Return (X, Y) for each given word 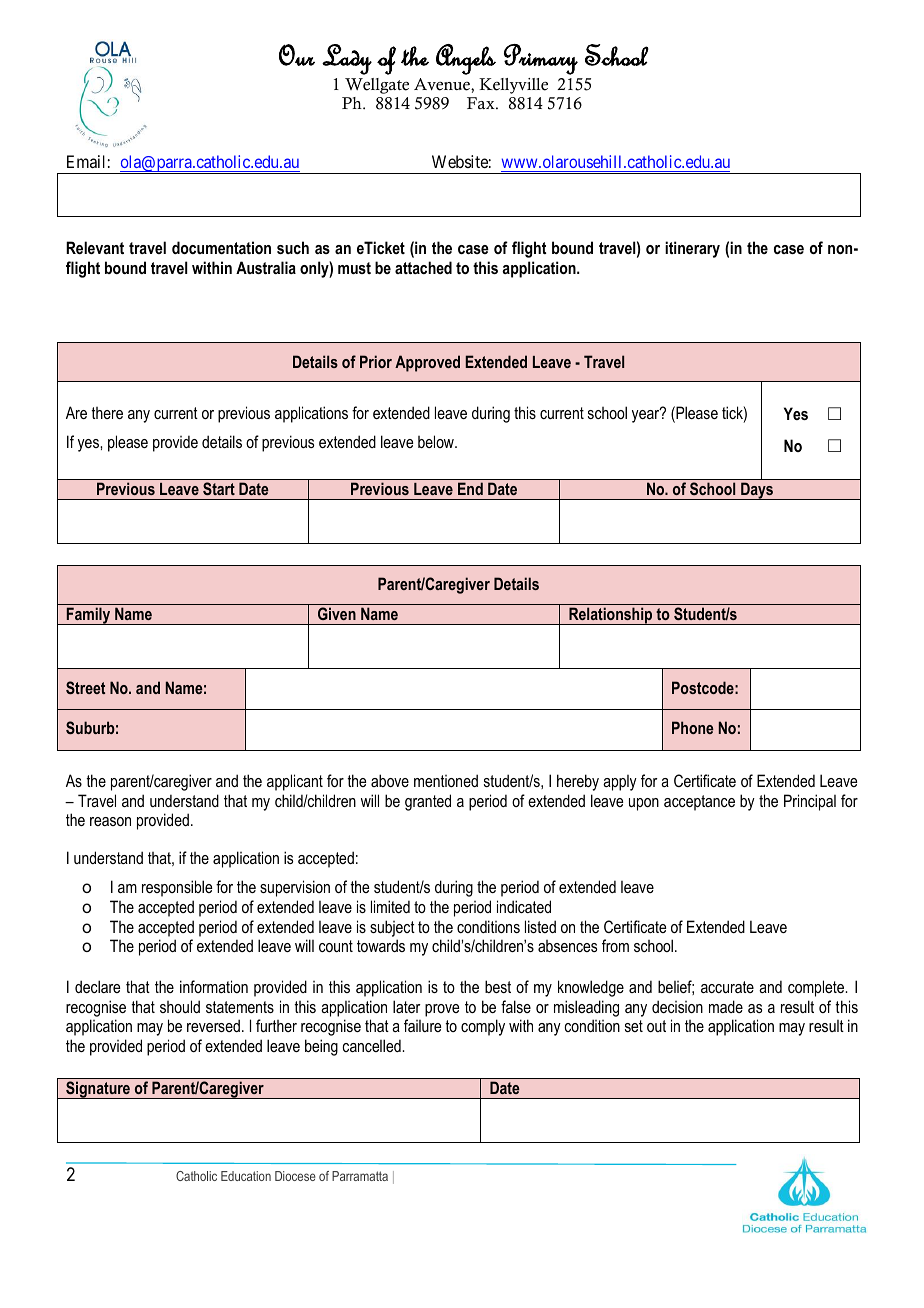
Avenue (443, 84)
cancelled (372, 1045)
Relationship (611, 616)
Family (89, 616)
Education (246, 1176)
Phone (693, 727)
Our (297, 55)
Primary (541, 59)
